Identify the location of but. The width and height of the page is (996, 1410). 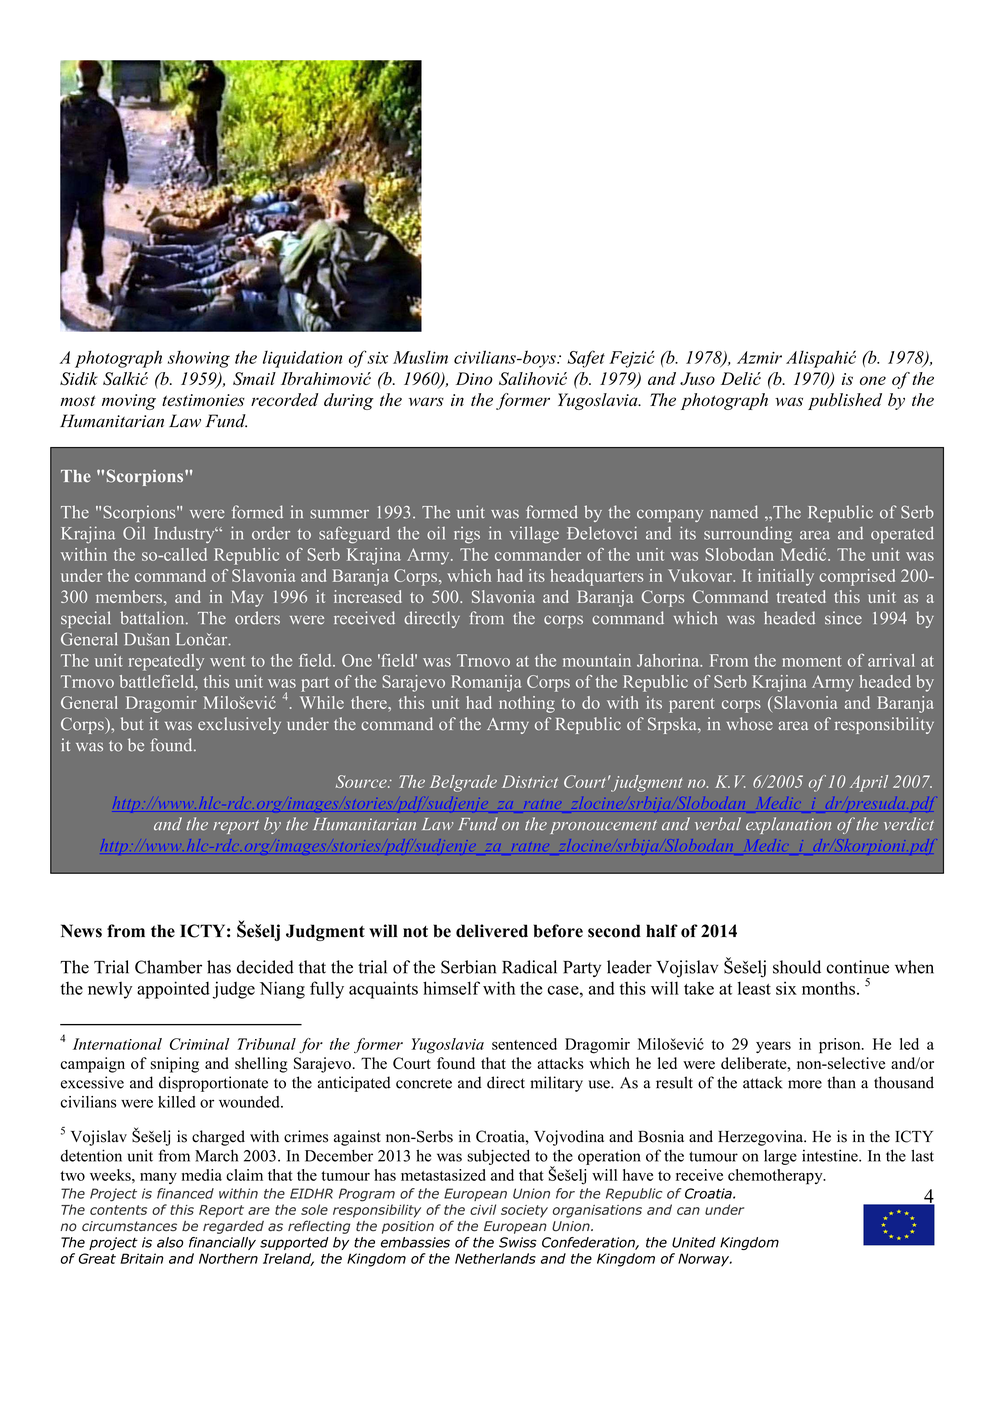
(132, 724).
